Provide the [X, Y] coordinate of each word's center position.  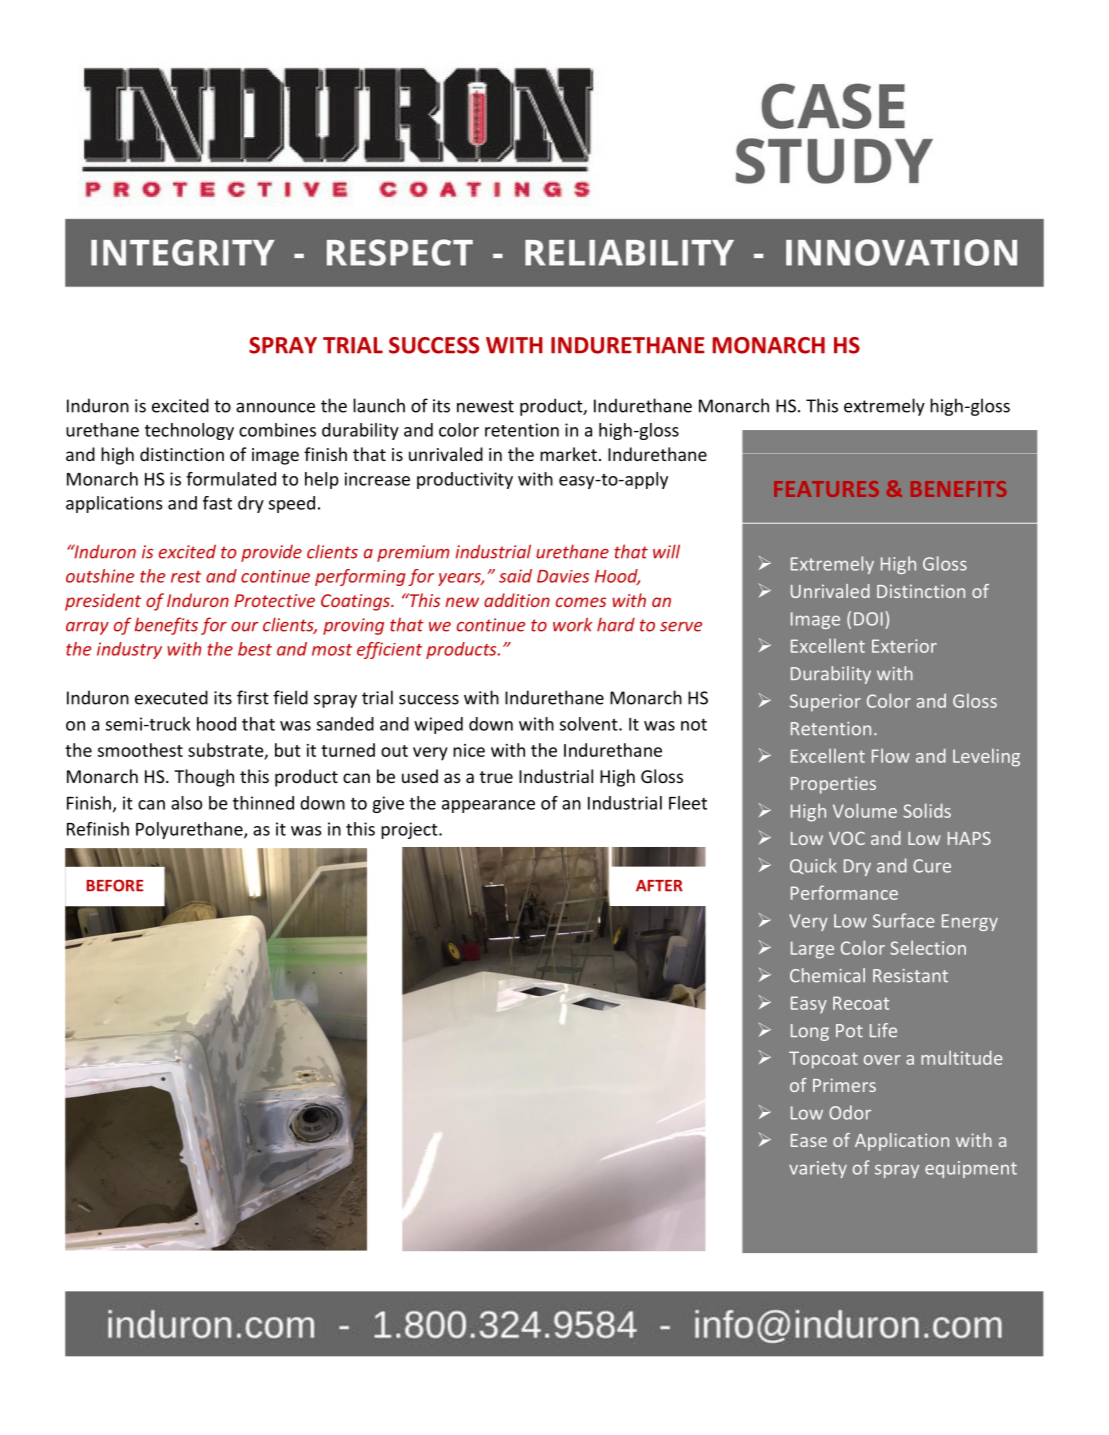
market [568, 454]
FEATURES [826, 489]
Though [204, 778]
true [496, 777]
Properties [833, 785]
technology [189, 431]
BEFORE [115, 885]
